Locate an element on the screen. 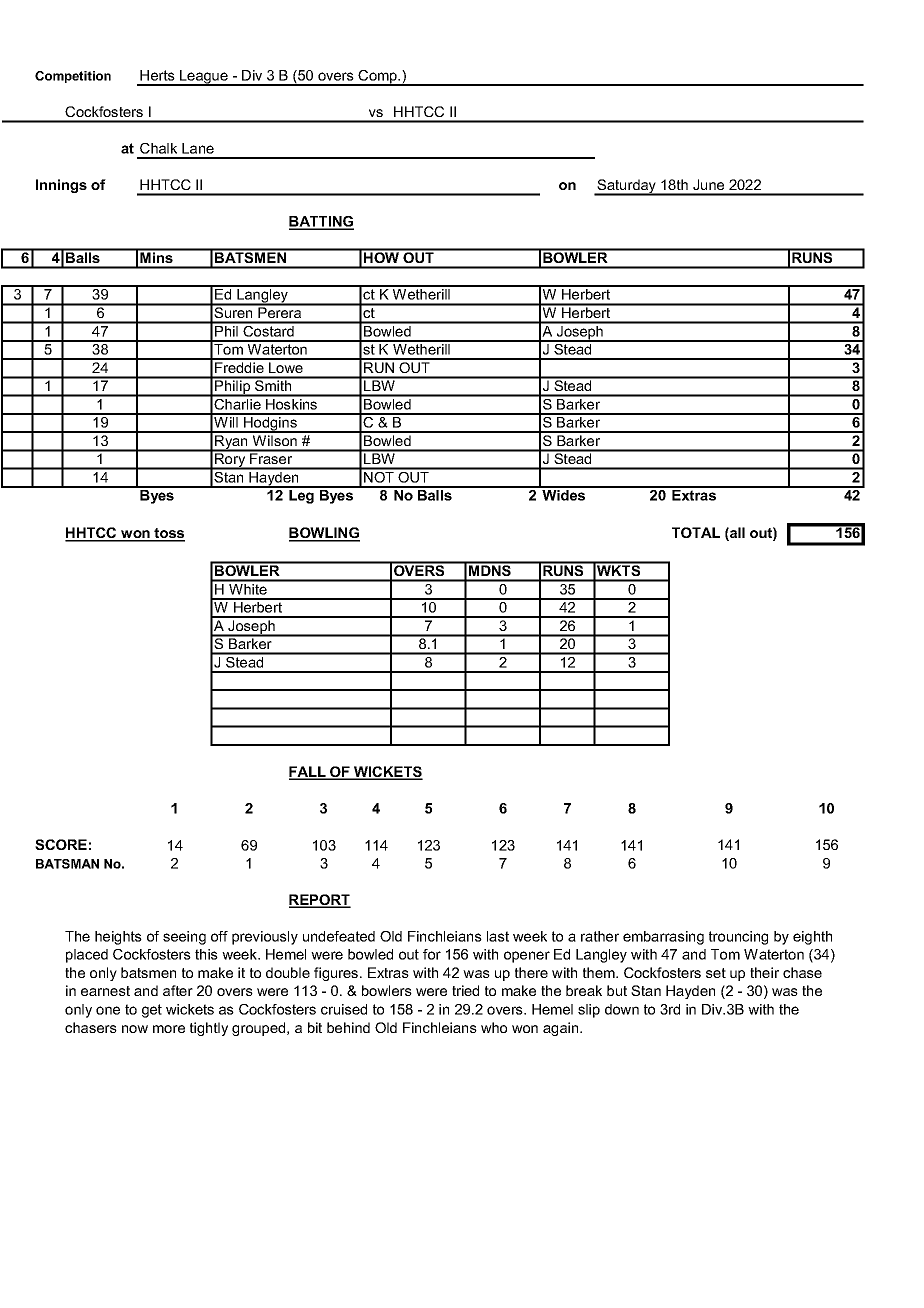 The width and height of the screenshot is (924, 1308). League is located at coordinates (204, 78).
